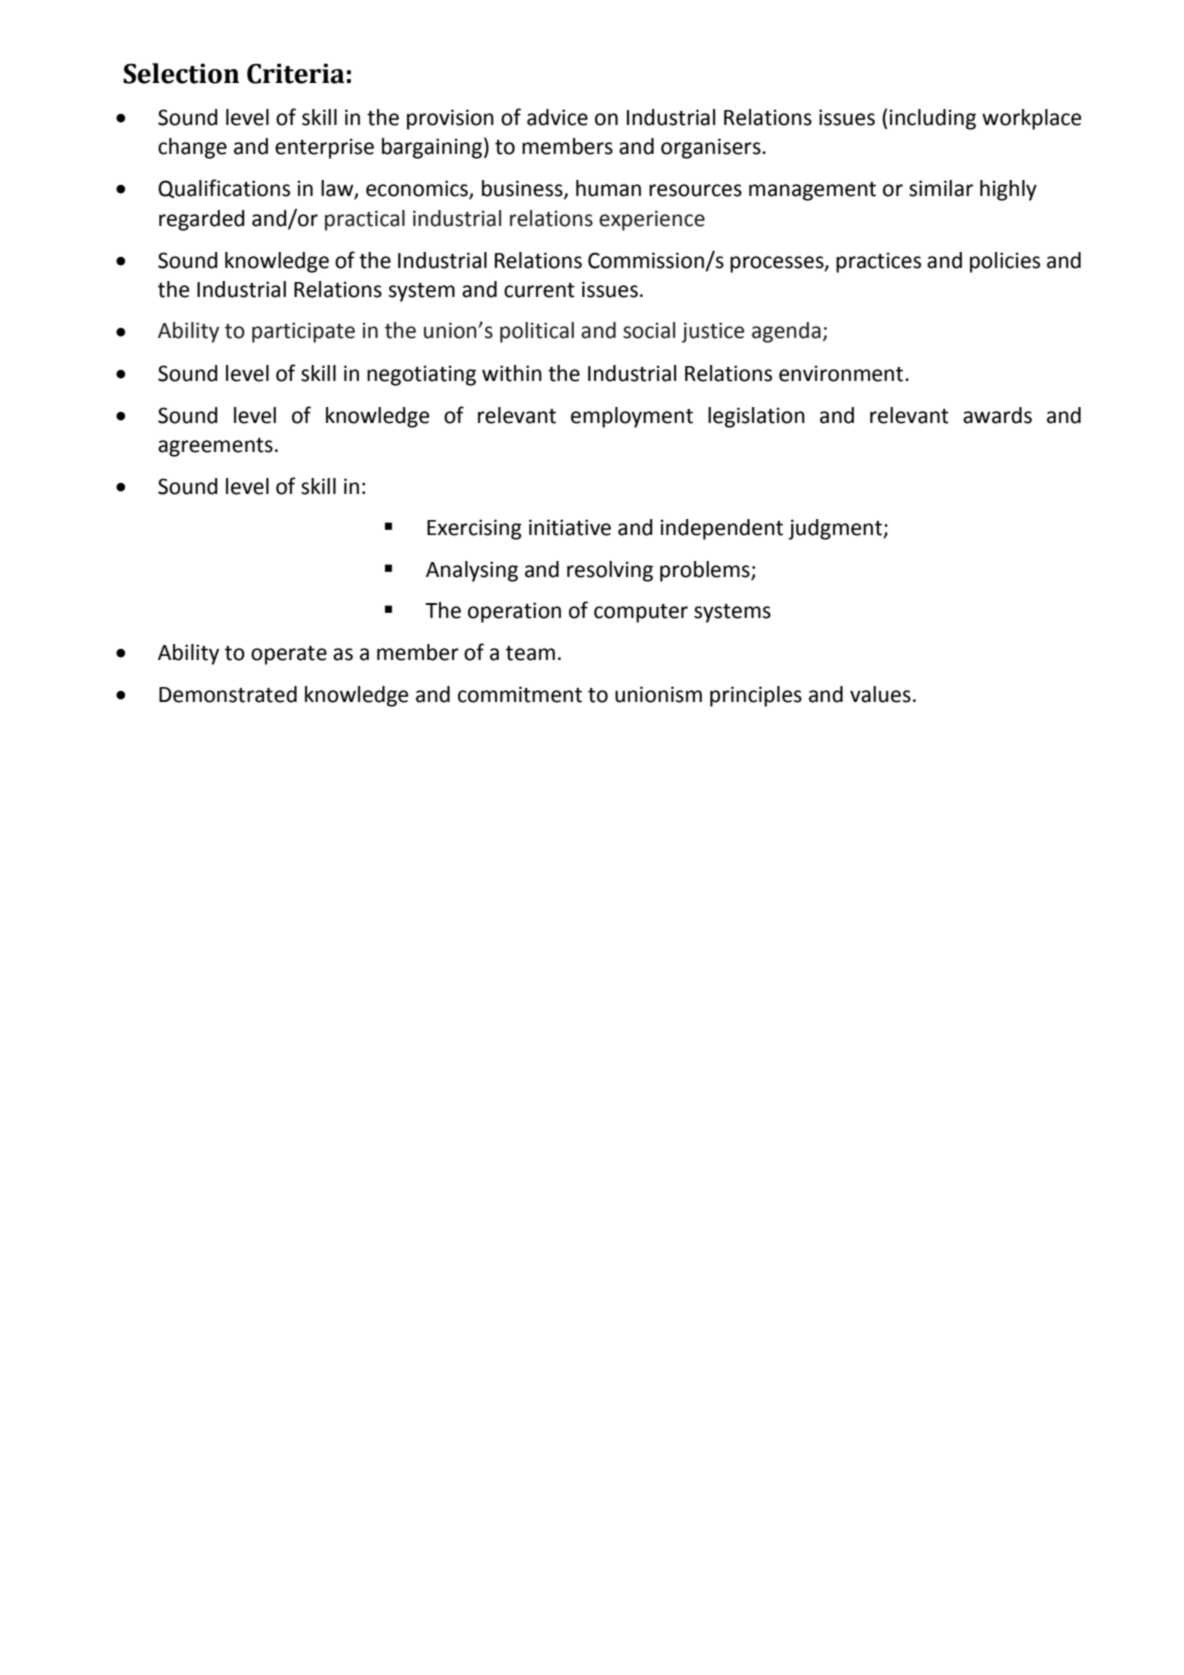  I want to click on including, so click(933, 119).
